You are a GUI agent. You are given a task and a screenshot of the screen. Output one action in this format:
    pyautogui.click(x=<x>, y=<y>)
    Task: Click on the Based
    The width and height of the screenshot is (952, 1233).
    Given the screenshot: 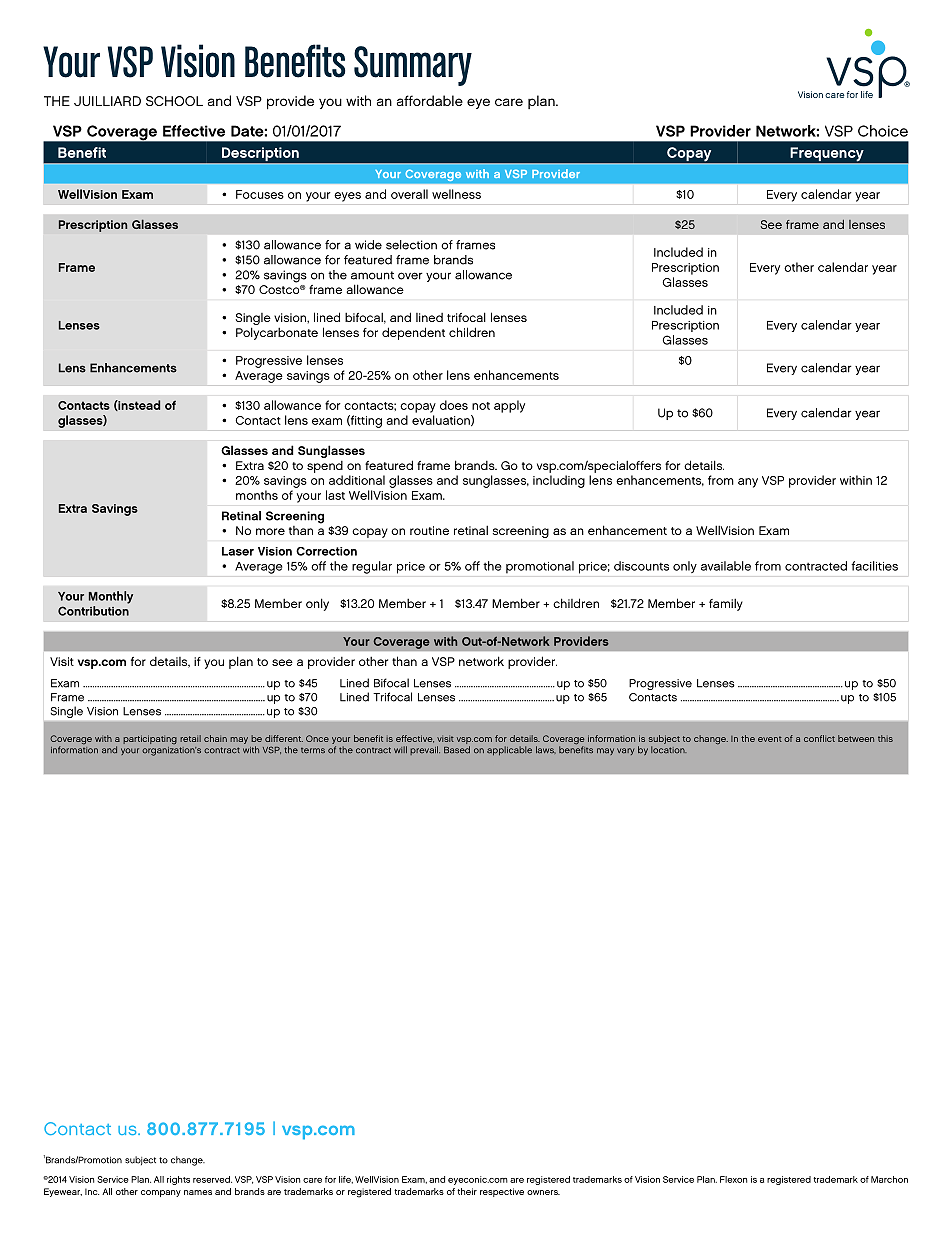 What is the action you would take?
    pyautogui.click(x=457, y=750)
